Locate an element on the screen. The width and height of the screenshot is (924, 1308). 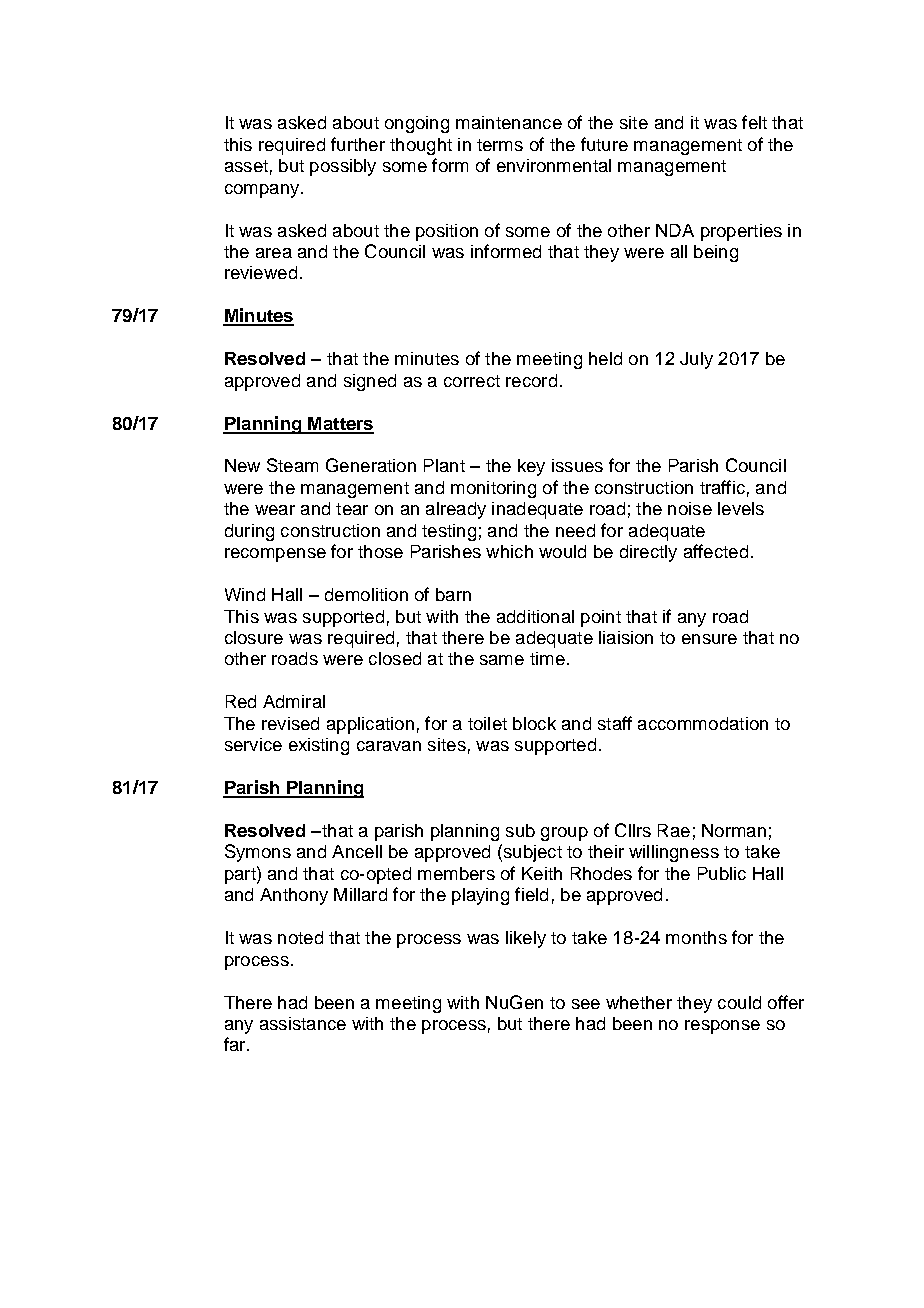
recompense is located at coordinates (275, 555).
